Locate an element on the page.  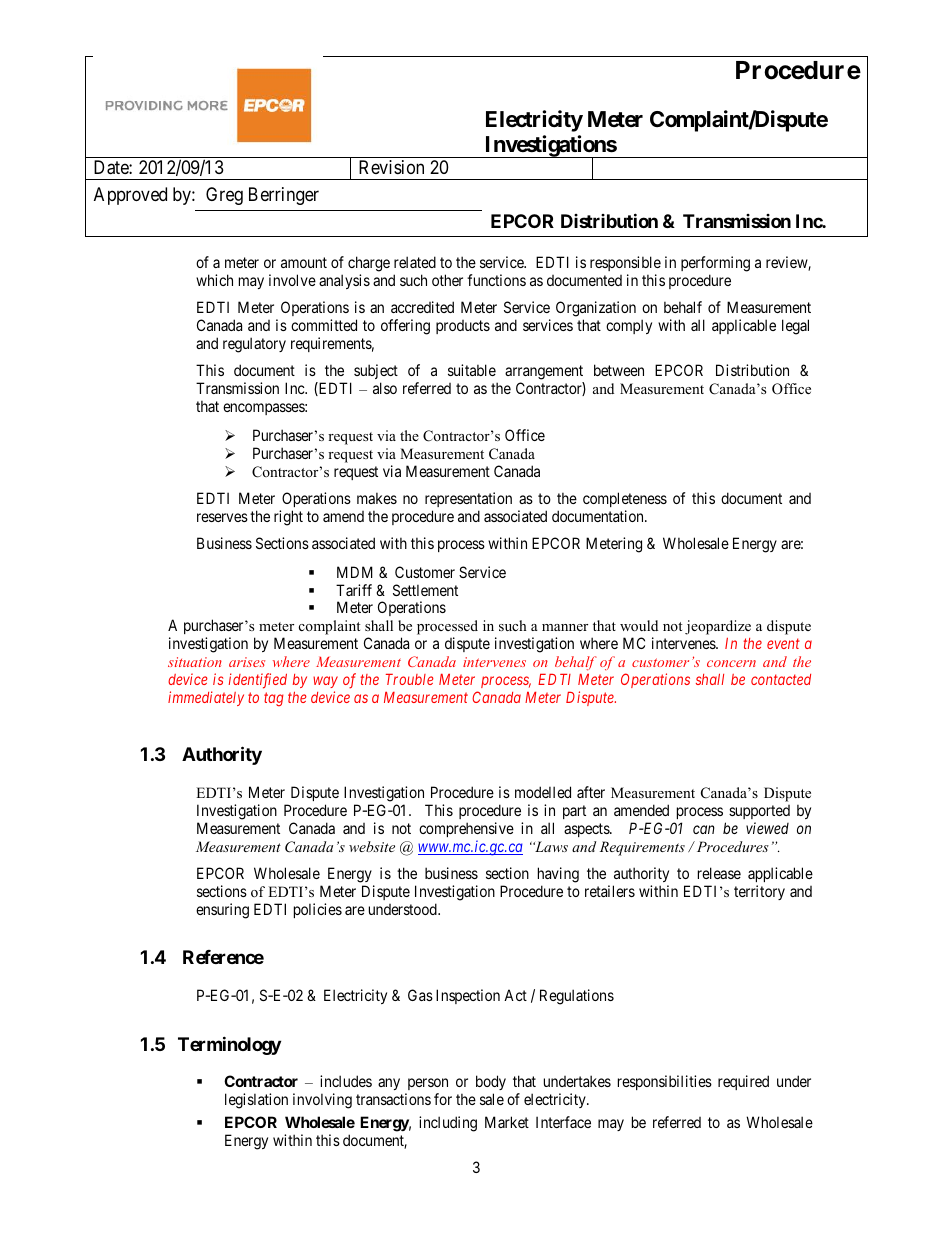
performing is located at coordinates (715, 265).
